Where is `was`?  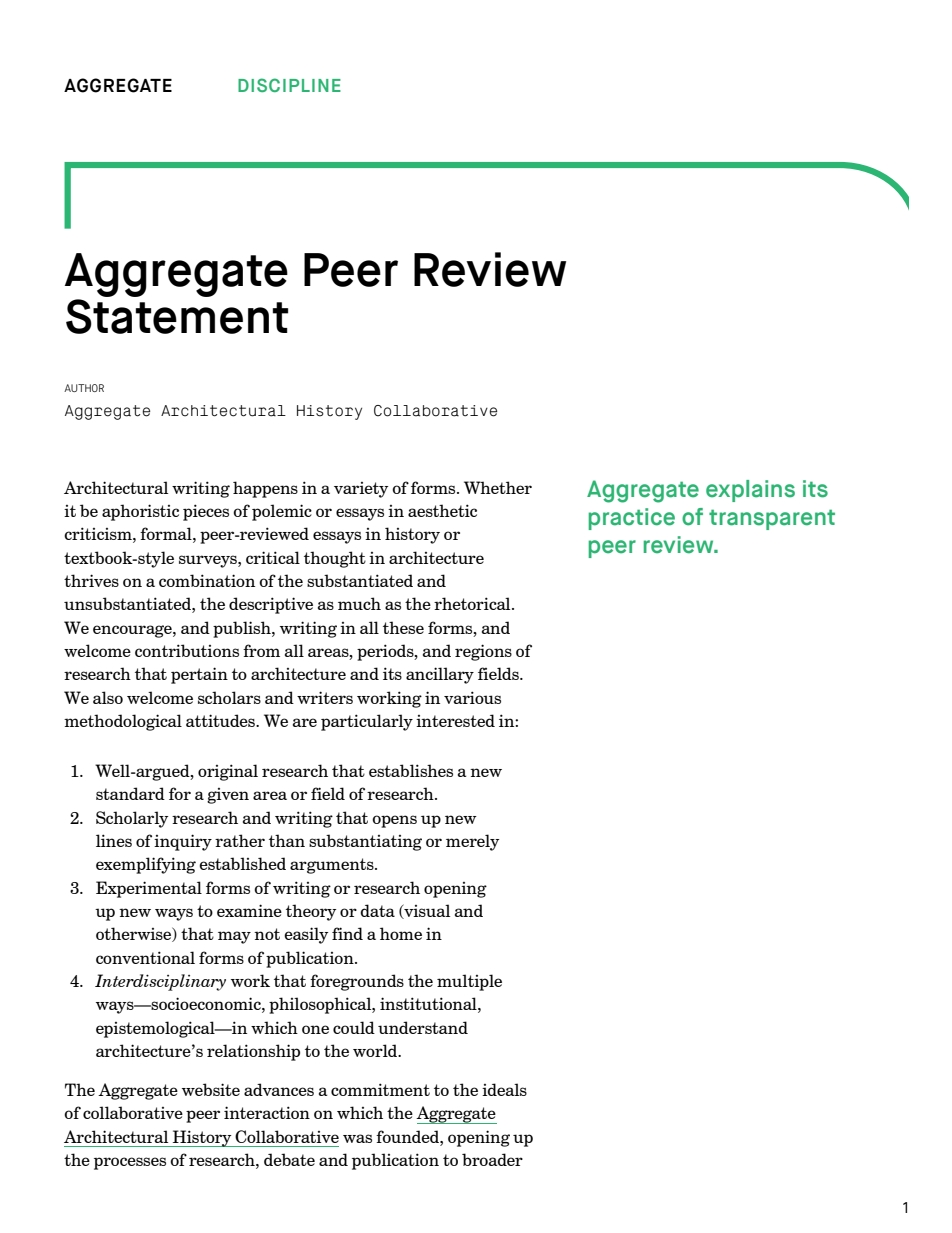
was is located at coordinates (357, 1138).
